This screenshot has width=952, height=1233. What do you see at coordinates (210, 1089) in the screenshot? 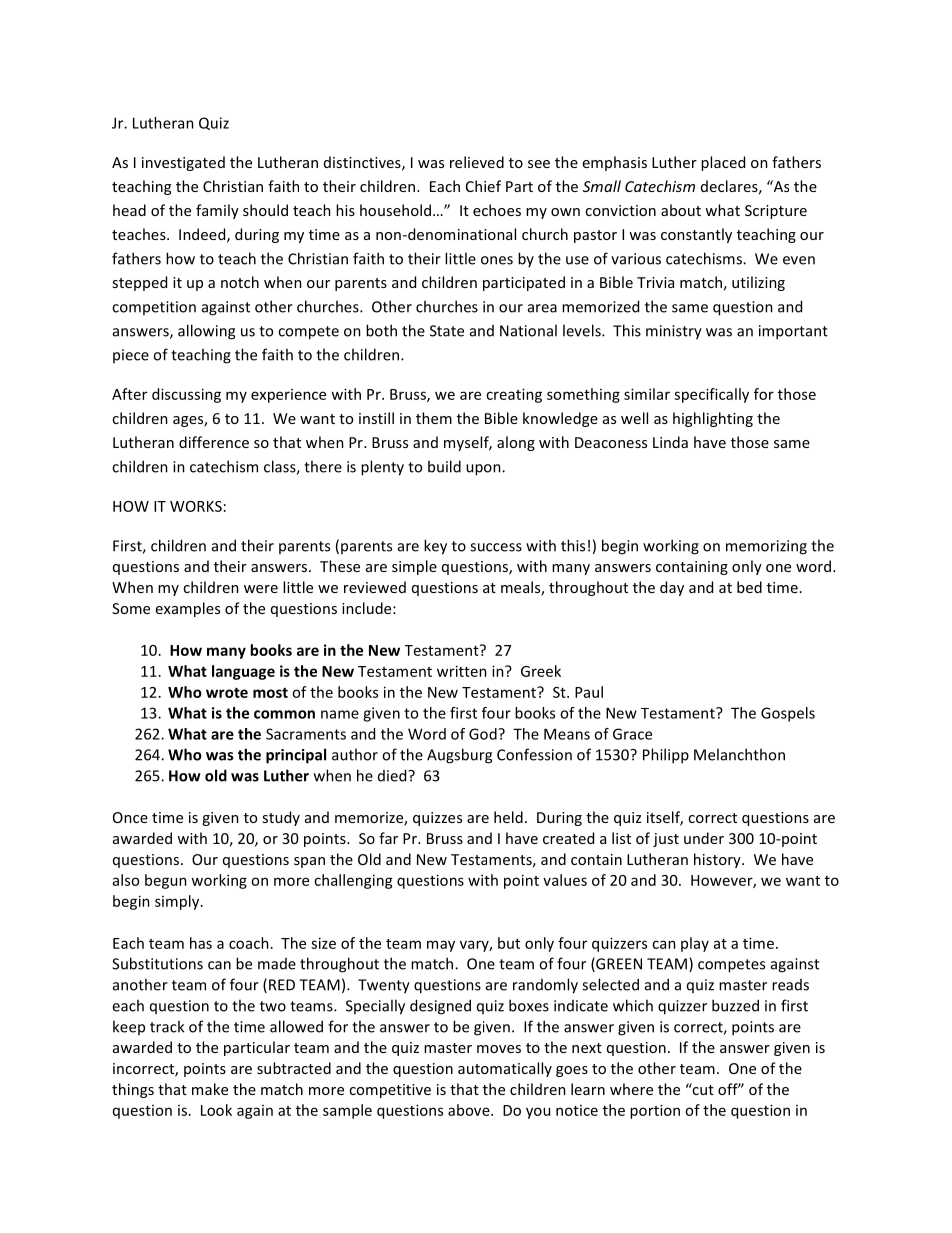
I see `make` at bounding box center [210, 1089].
